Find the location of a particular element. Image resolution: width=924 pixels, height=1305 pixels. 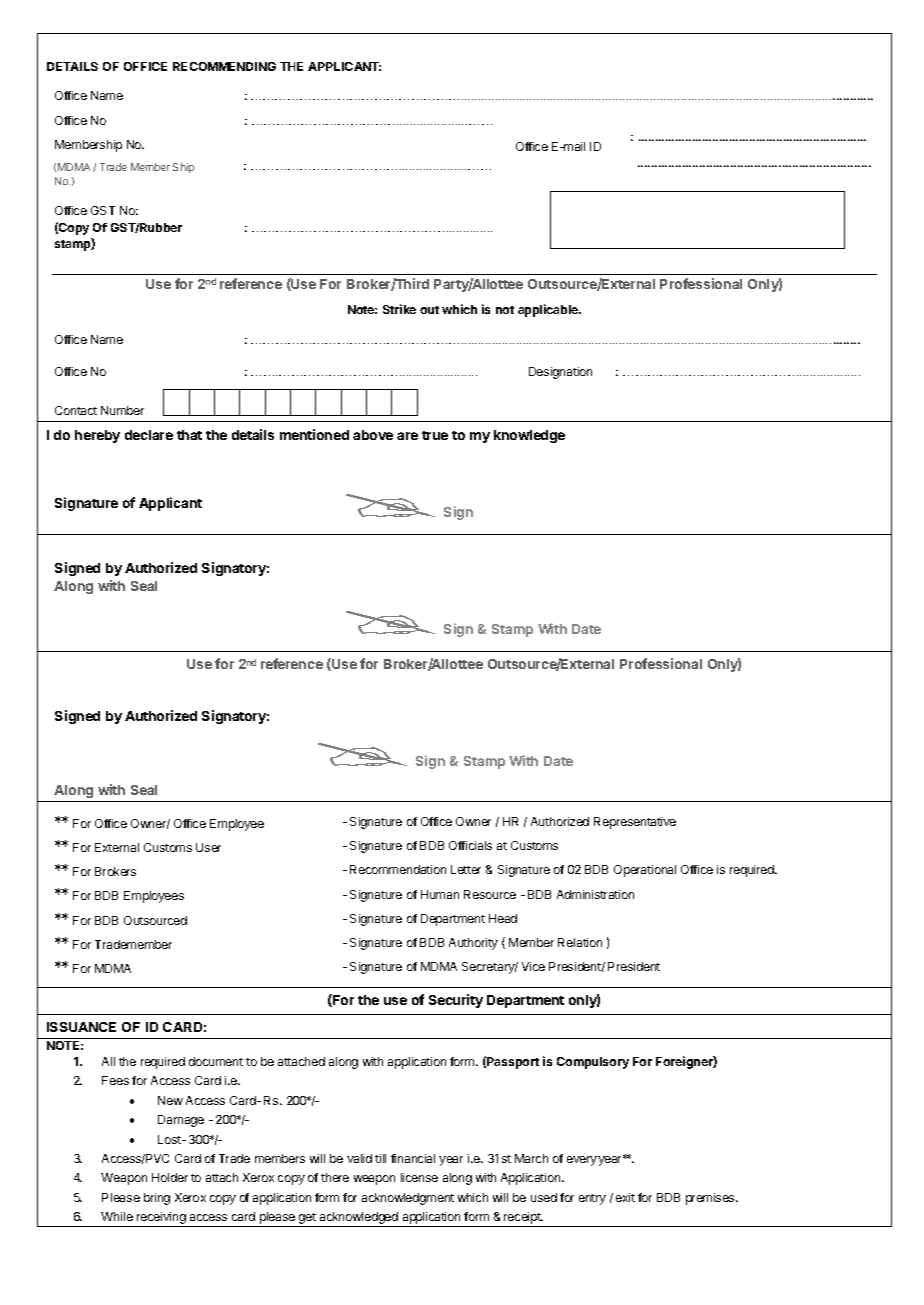

applicable is located at coordinates (549, 310).
